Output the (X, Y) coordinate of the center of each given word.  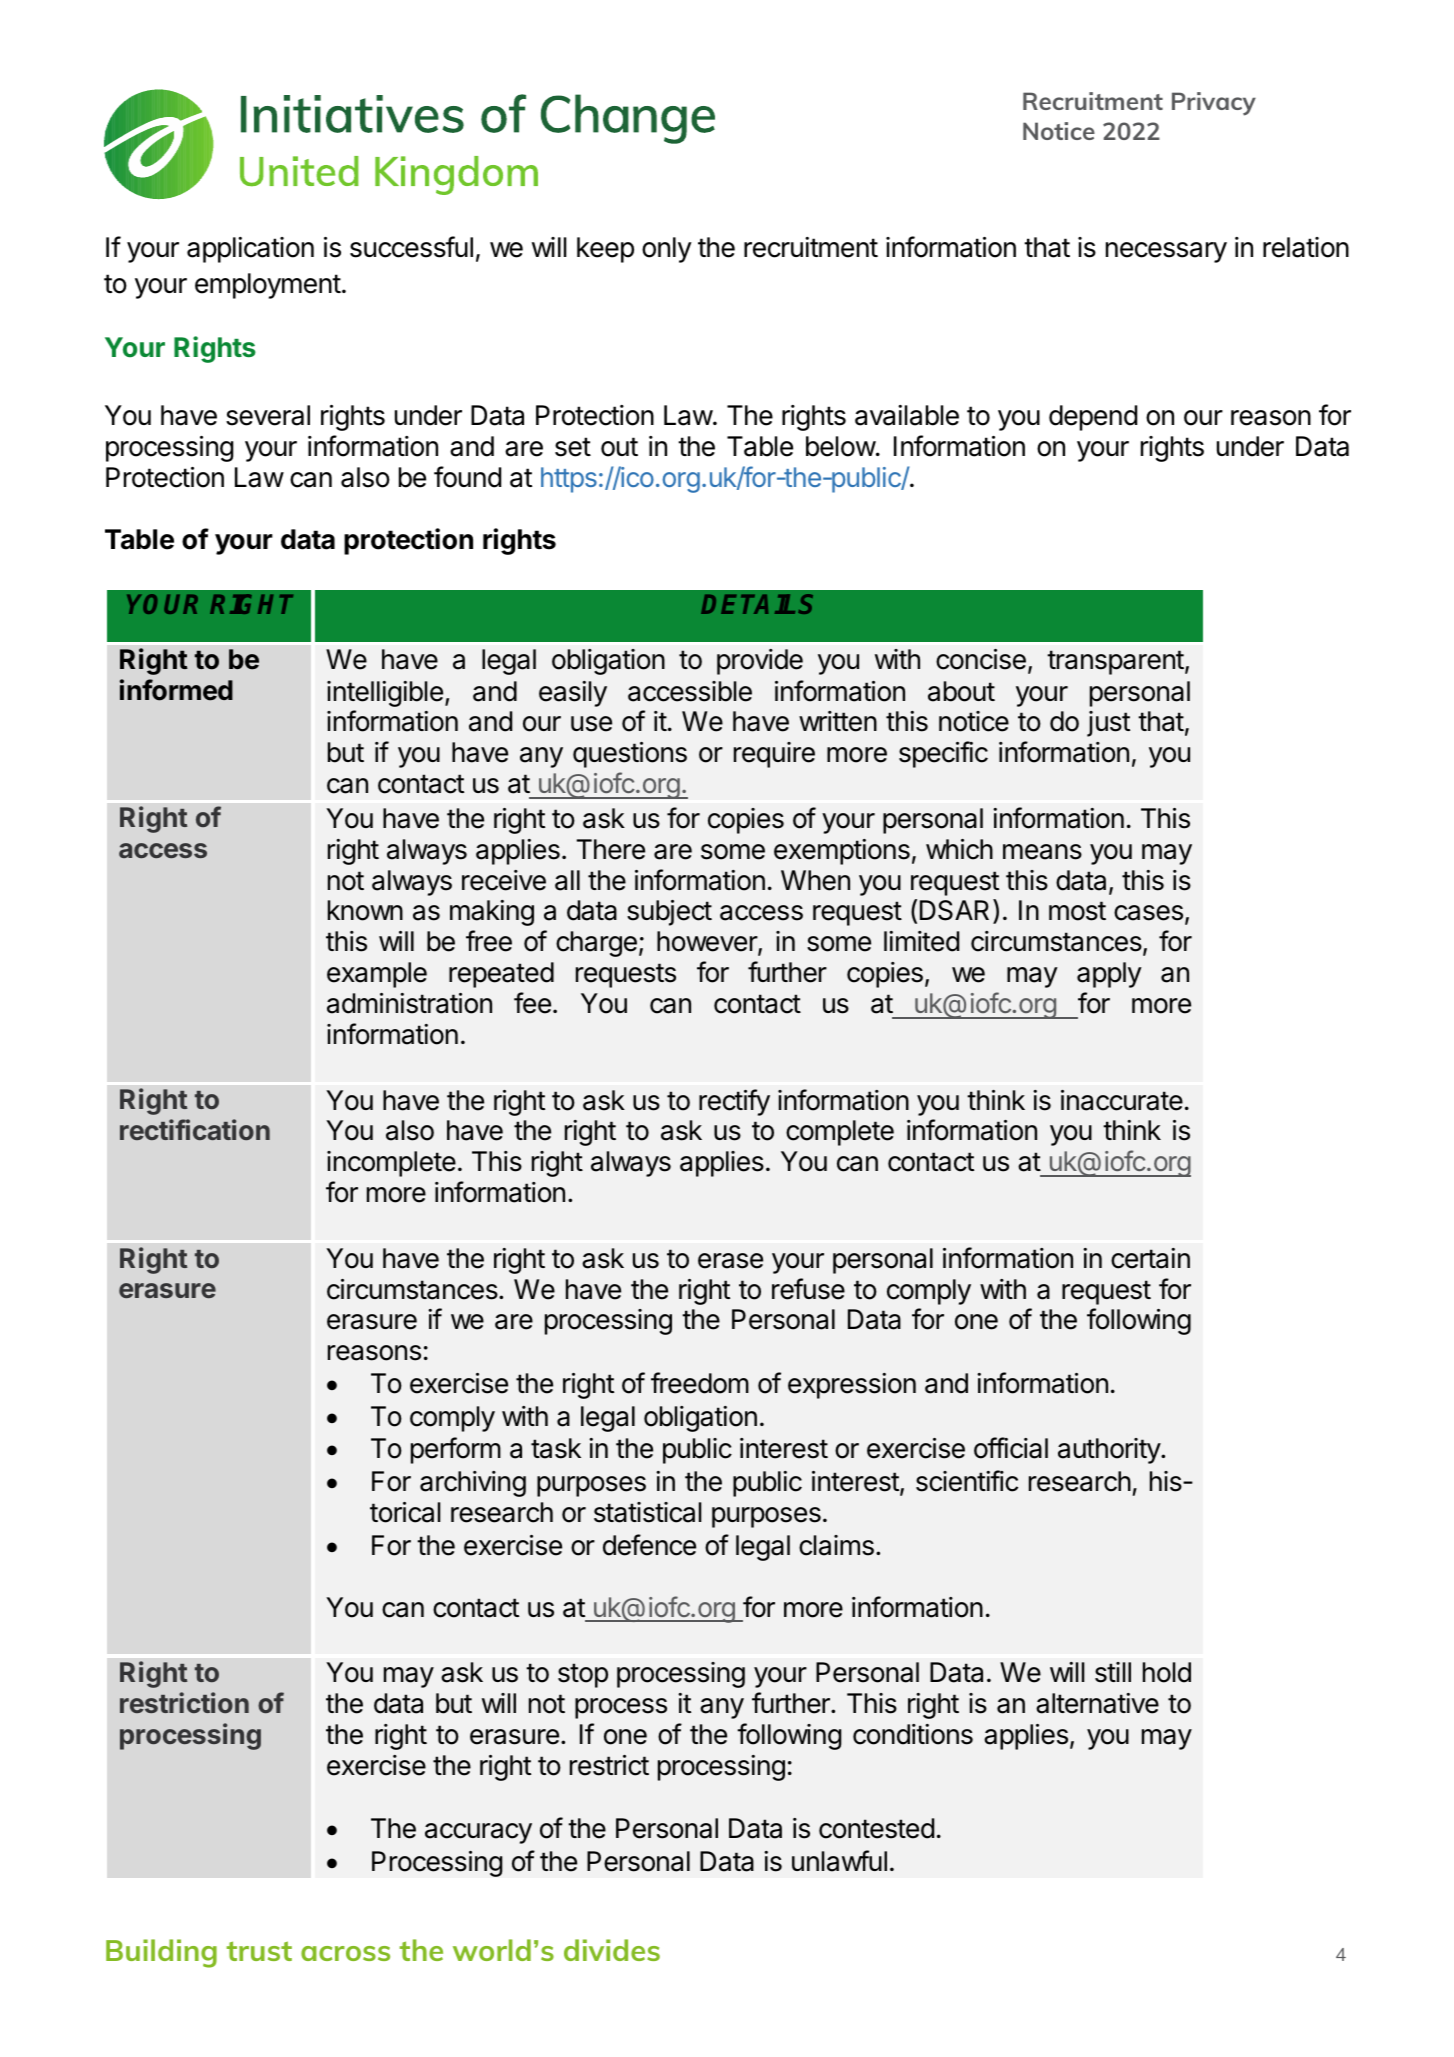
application (250, 250)
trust (259, 1951)
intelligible (385, 694)
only (667, 250)
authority (1110, 1451)
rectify (734, 1102)
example (377, 975)
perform (456, 1450)
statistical (648, 1512)
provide (760, 662)
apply (1109, 975)
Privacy (1214, 104)
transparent (1115, 662)
